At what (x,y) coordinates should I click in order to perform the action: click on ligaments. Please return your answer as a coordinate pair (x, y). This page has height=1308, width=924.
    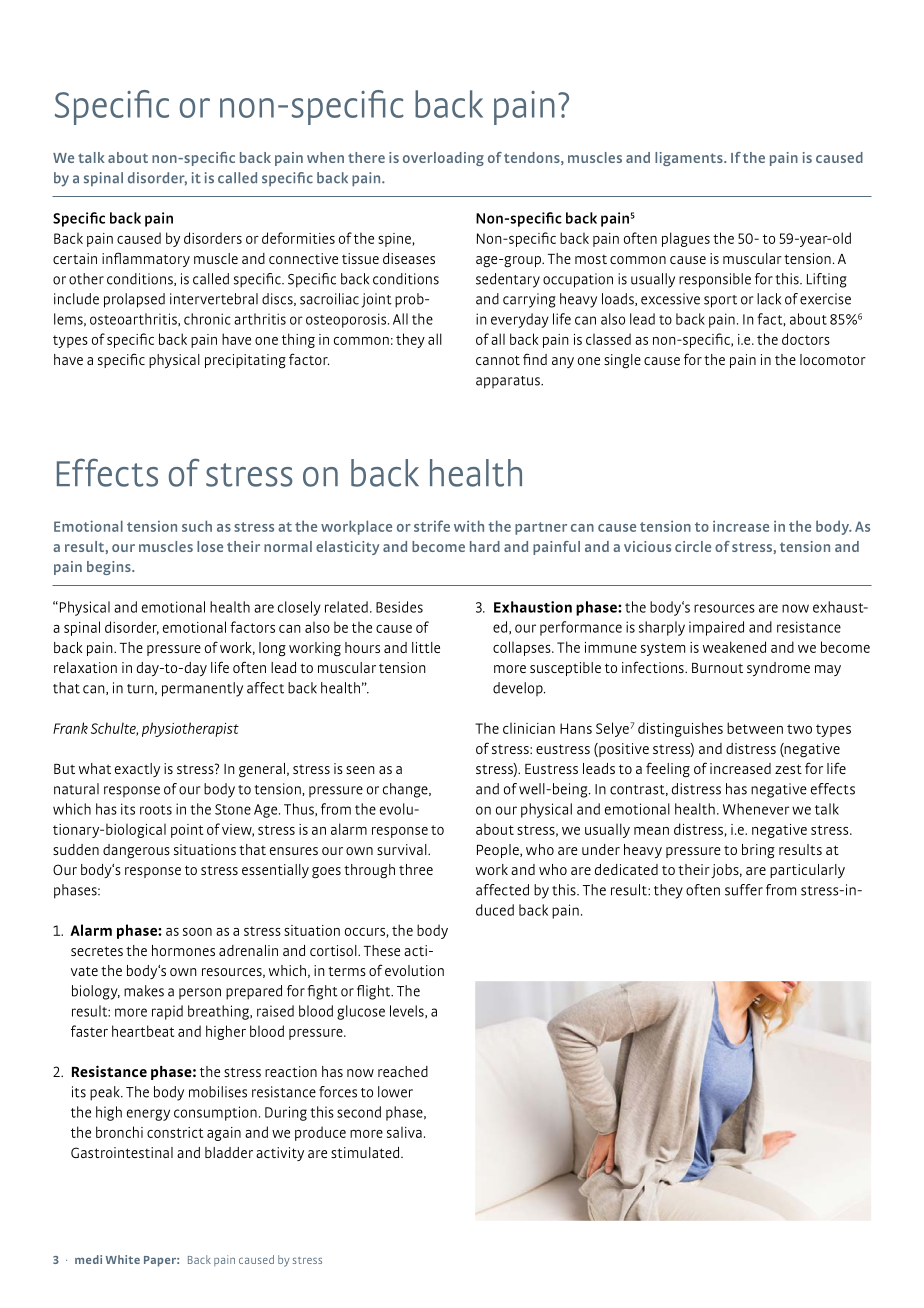
    Looking at the image, I should click on (690, 159).
